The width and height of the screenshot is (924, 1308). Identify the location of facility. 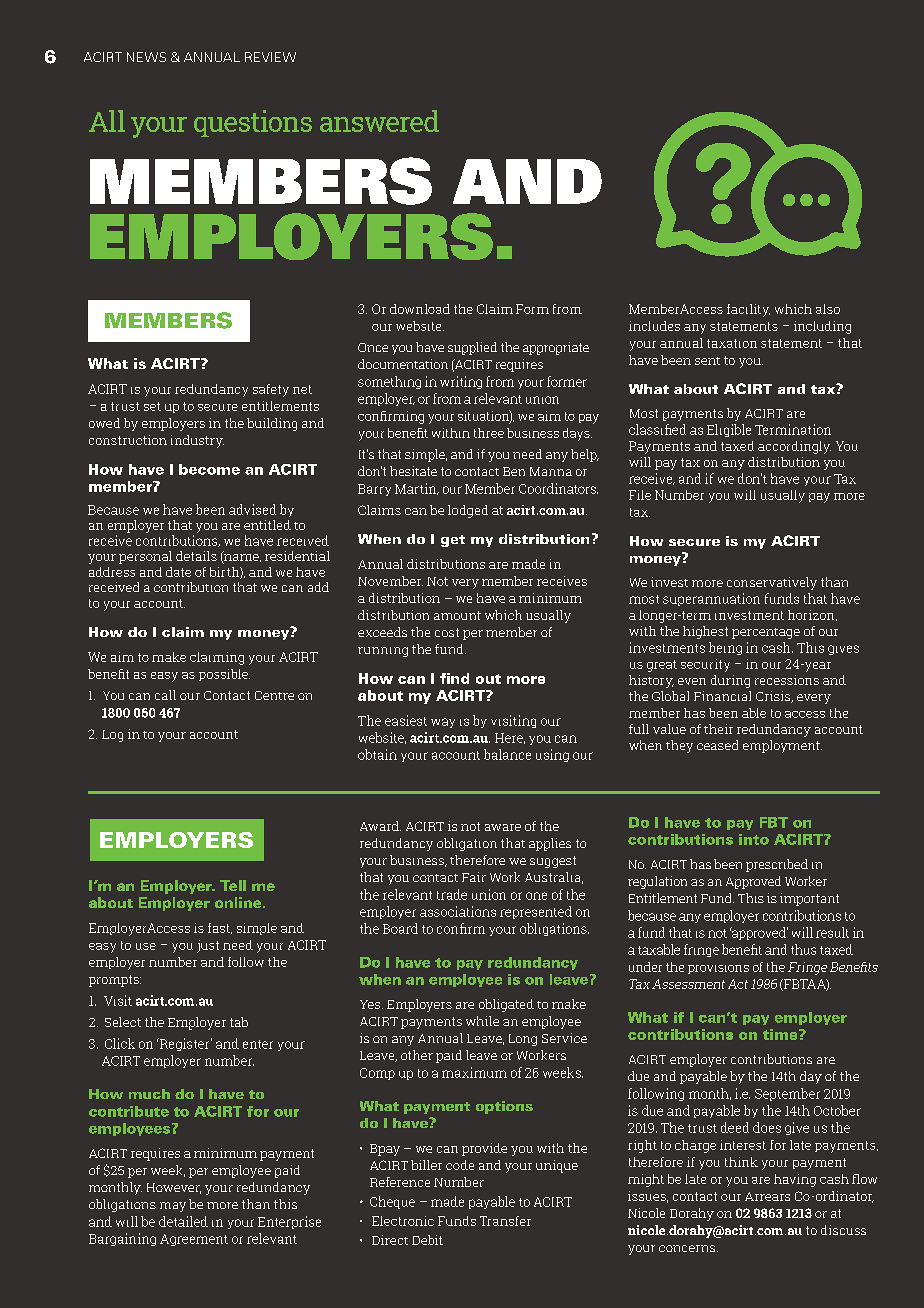
(748, 310).
